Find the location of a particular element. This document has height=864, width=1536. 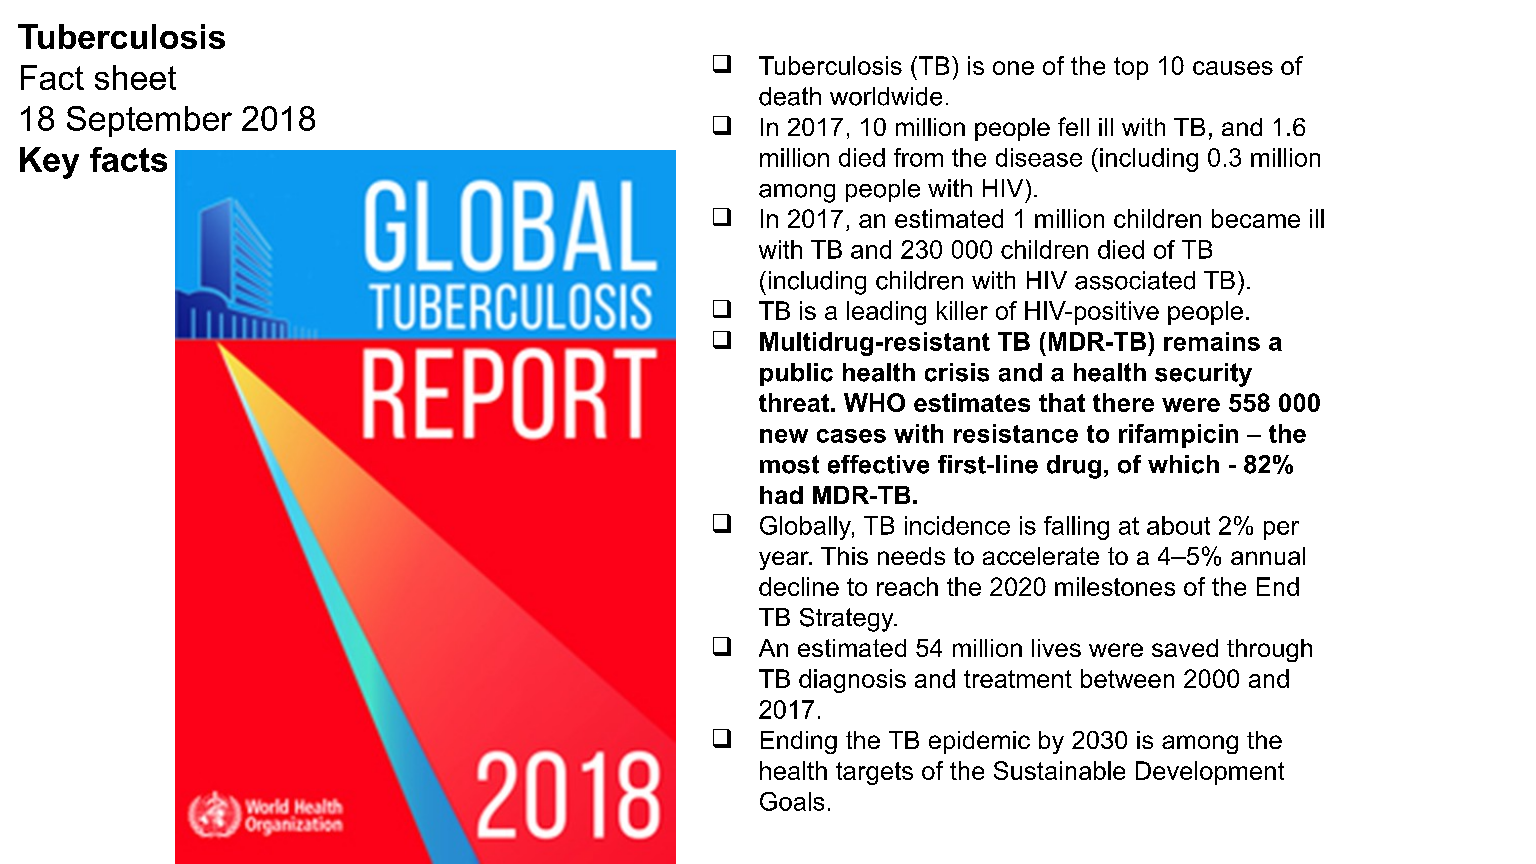

death is located at coordinates (790, 96).
